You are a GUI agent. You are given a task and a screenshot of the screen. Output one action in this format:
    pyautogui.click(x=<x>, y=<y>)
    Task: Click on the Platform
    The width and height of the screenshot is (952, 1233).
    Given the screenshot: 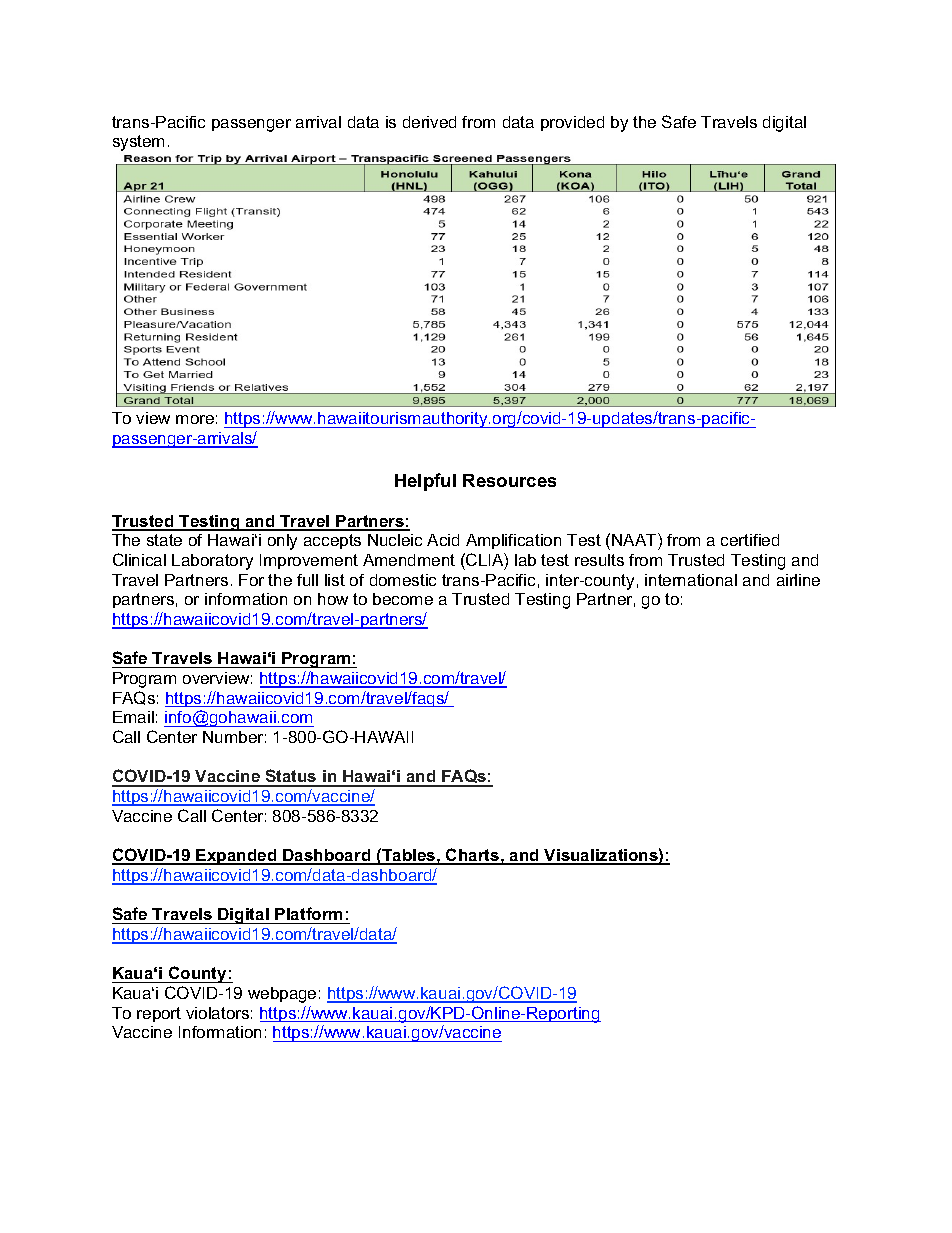 What is the action you would take?
    pyautogui.click(x=308, y=913)
